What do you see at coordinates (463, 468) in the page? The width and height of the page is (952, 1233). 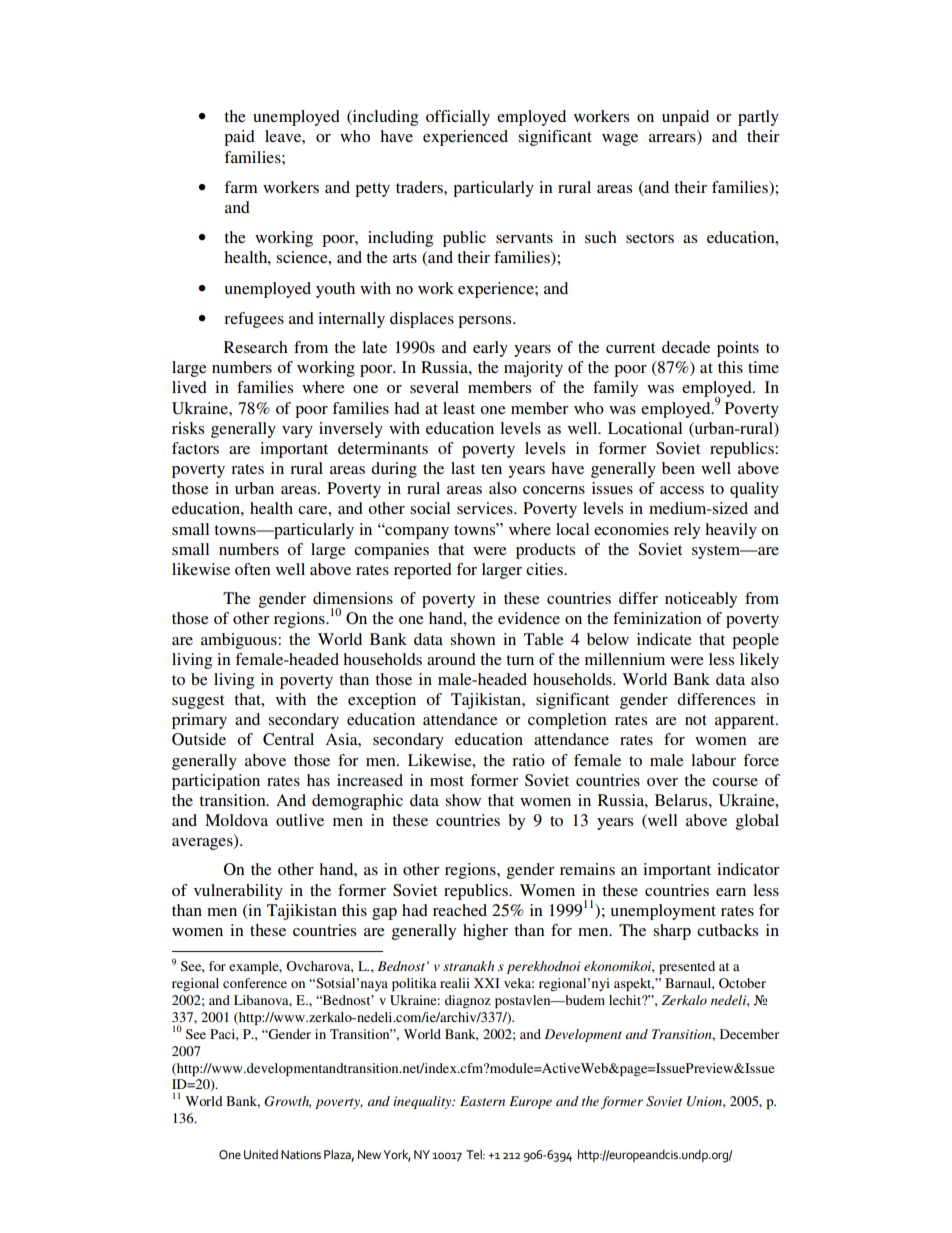 I see `last` at bounding box center [463, 468].
